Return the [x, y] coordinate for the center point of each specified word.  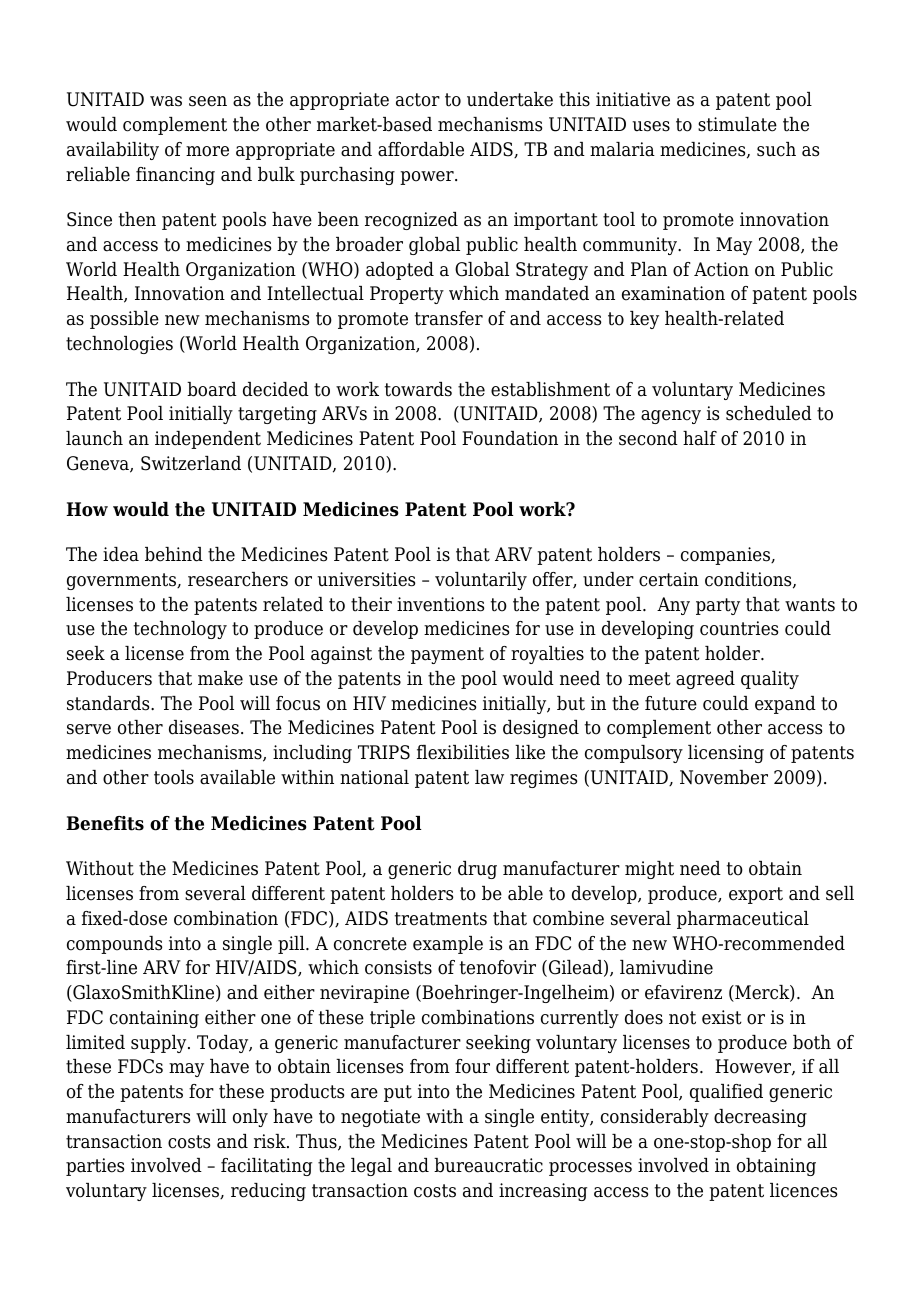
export [756, 895]
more [207, 151]
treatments [441, 919]
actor [418, 100]
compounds [114, 945]
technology [180, 630]
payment [447, 655]
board [212, 389]
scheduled [769, 413]
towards [418, 389]
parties [95, 1167]
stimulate [737, 124]
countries [739, 628]
